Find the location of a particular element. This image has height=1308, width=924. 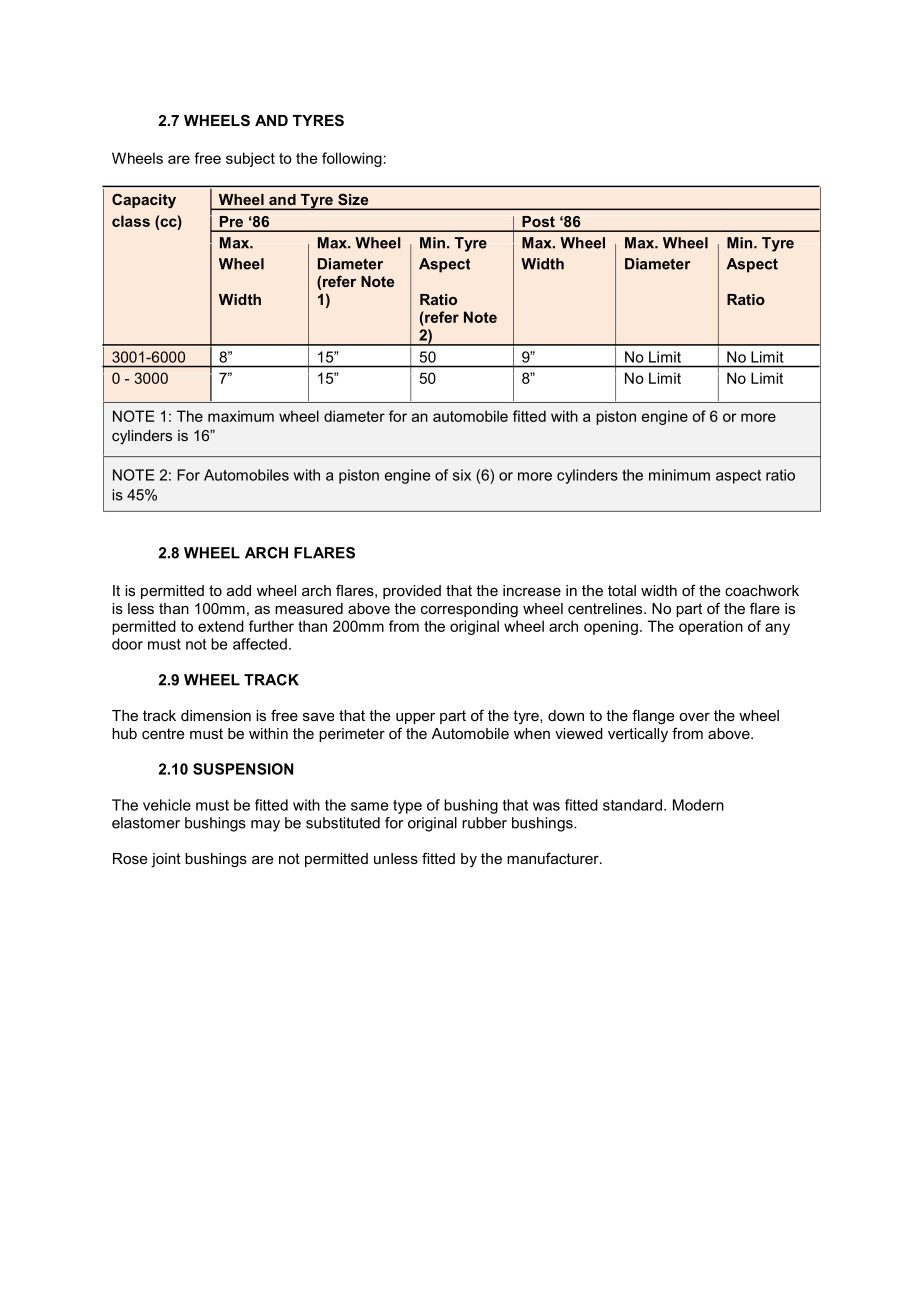

joint is located at coordinates (166, 860).
